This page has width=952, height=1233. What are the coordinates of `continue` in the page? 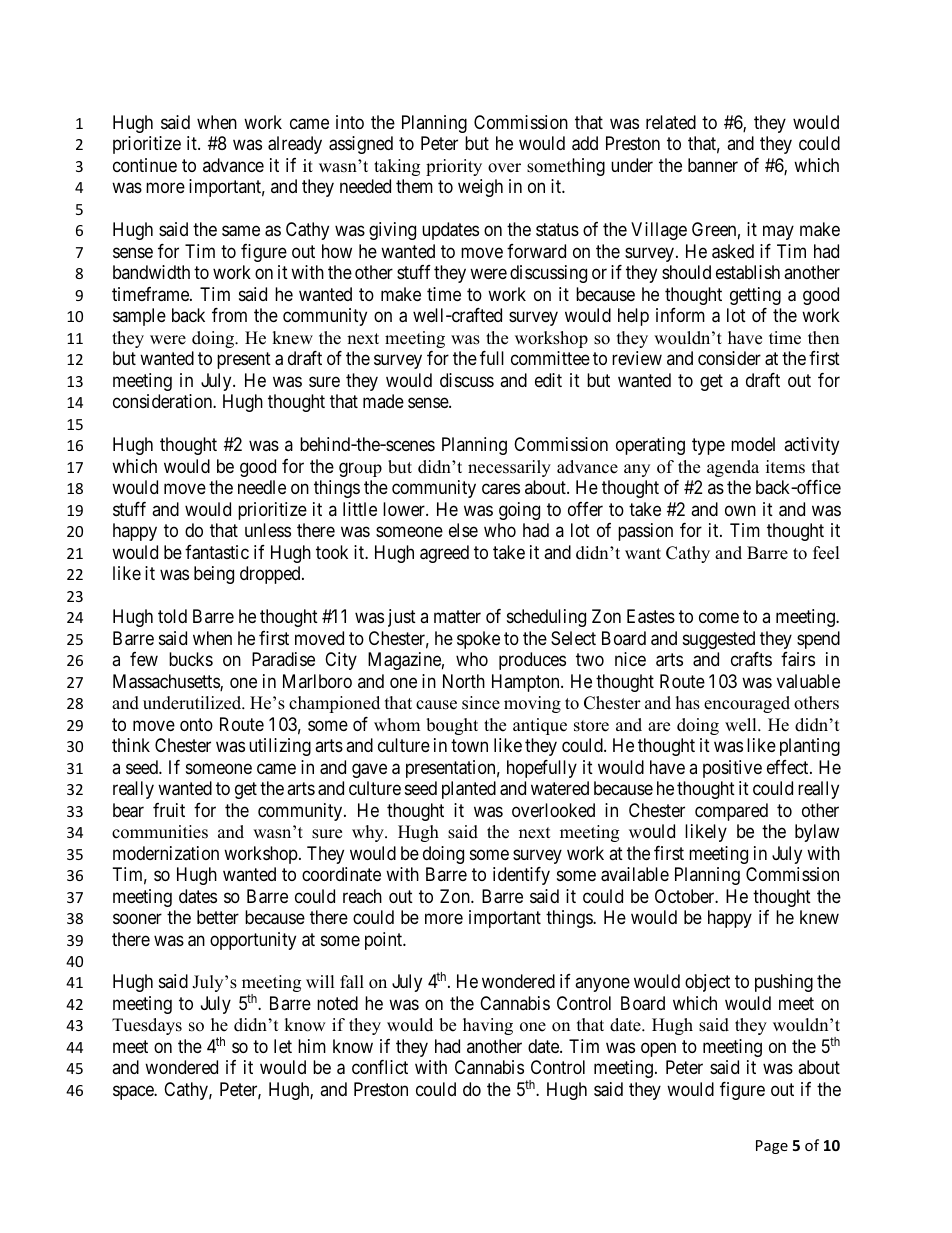 It's located at (145, 165).
